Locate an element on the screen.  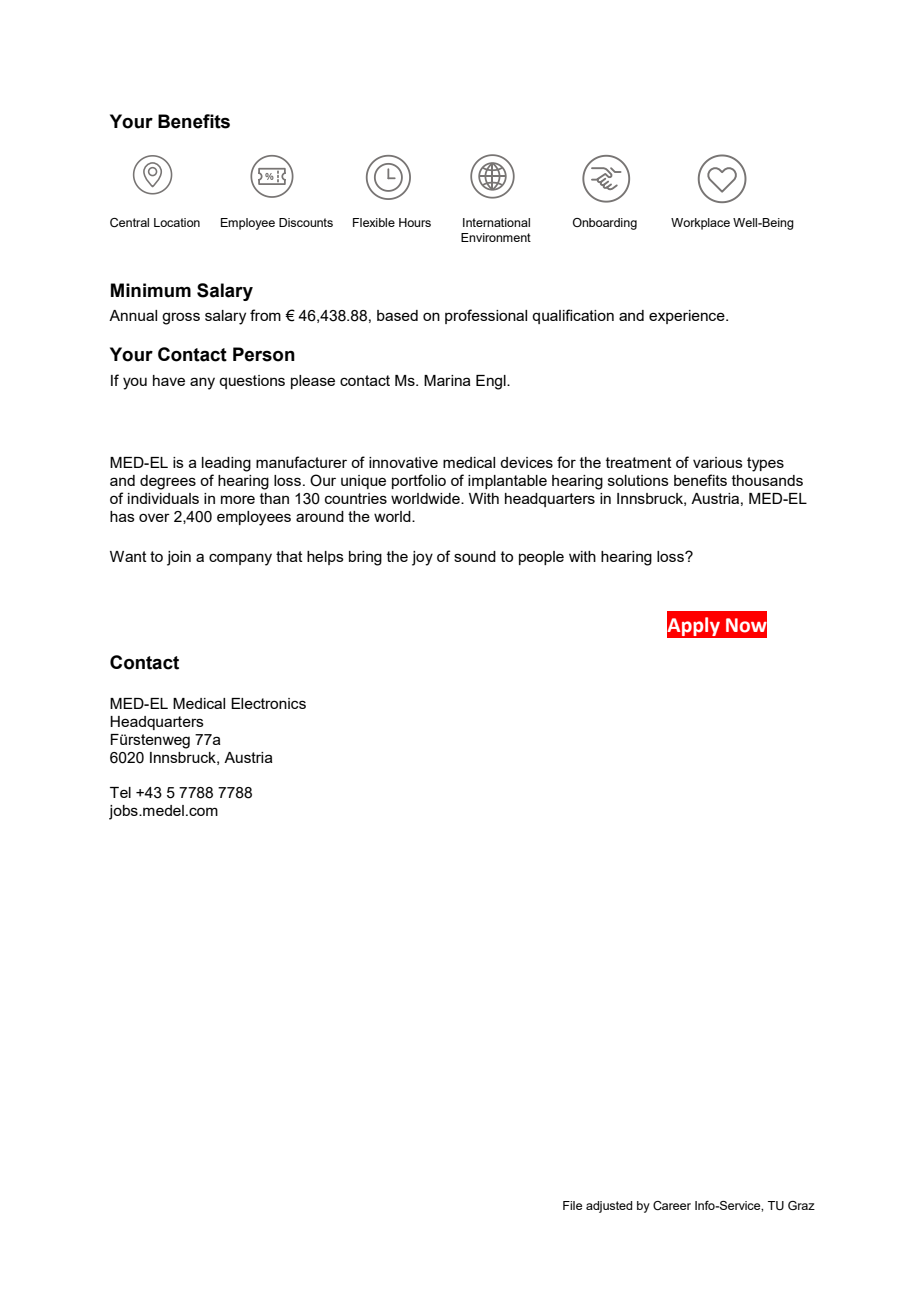
File is located at coordinates (572, 1205).
